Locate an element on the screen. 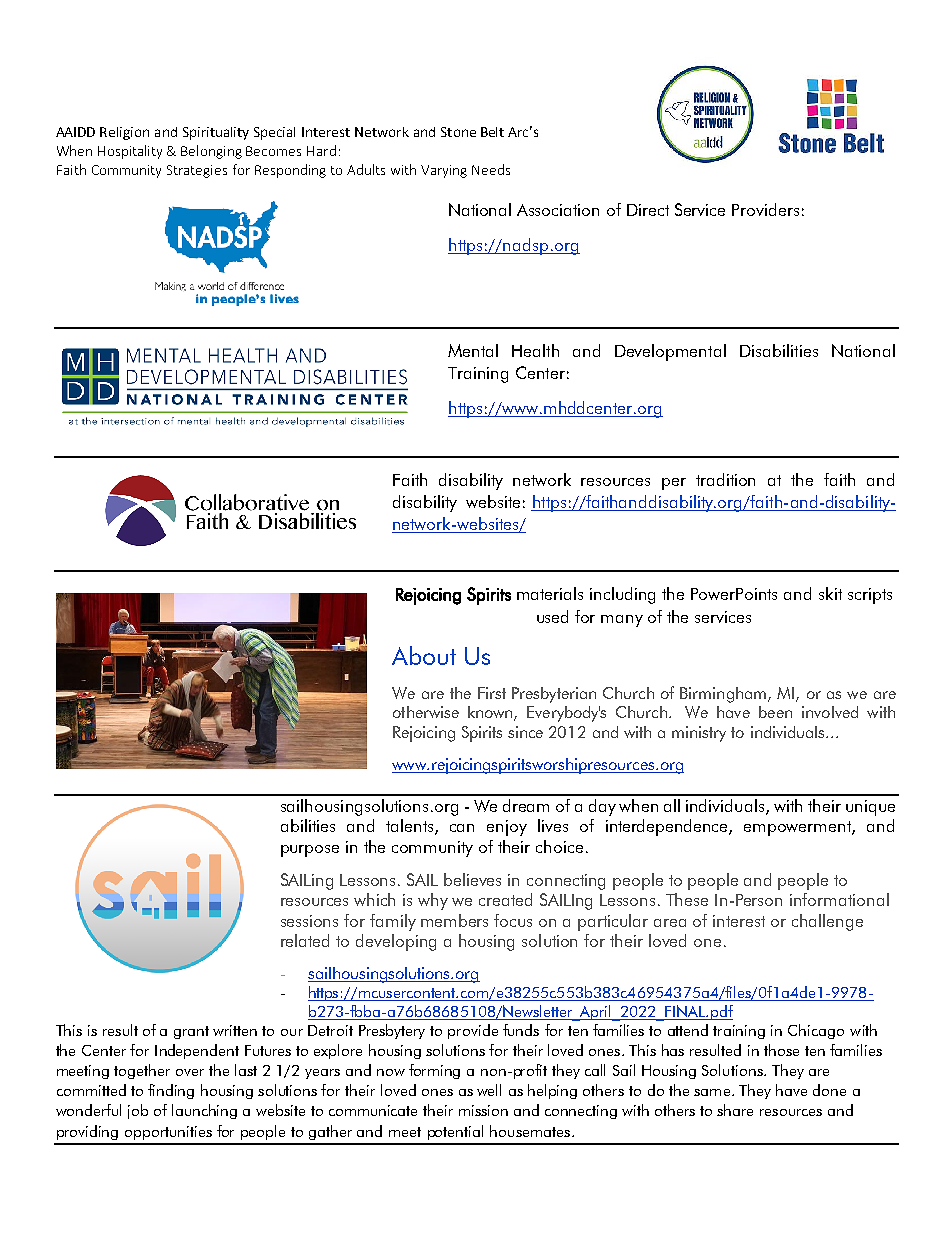 This screenshot has height=1233, width=952. materials is located at coordinates (550, 593).
